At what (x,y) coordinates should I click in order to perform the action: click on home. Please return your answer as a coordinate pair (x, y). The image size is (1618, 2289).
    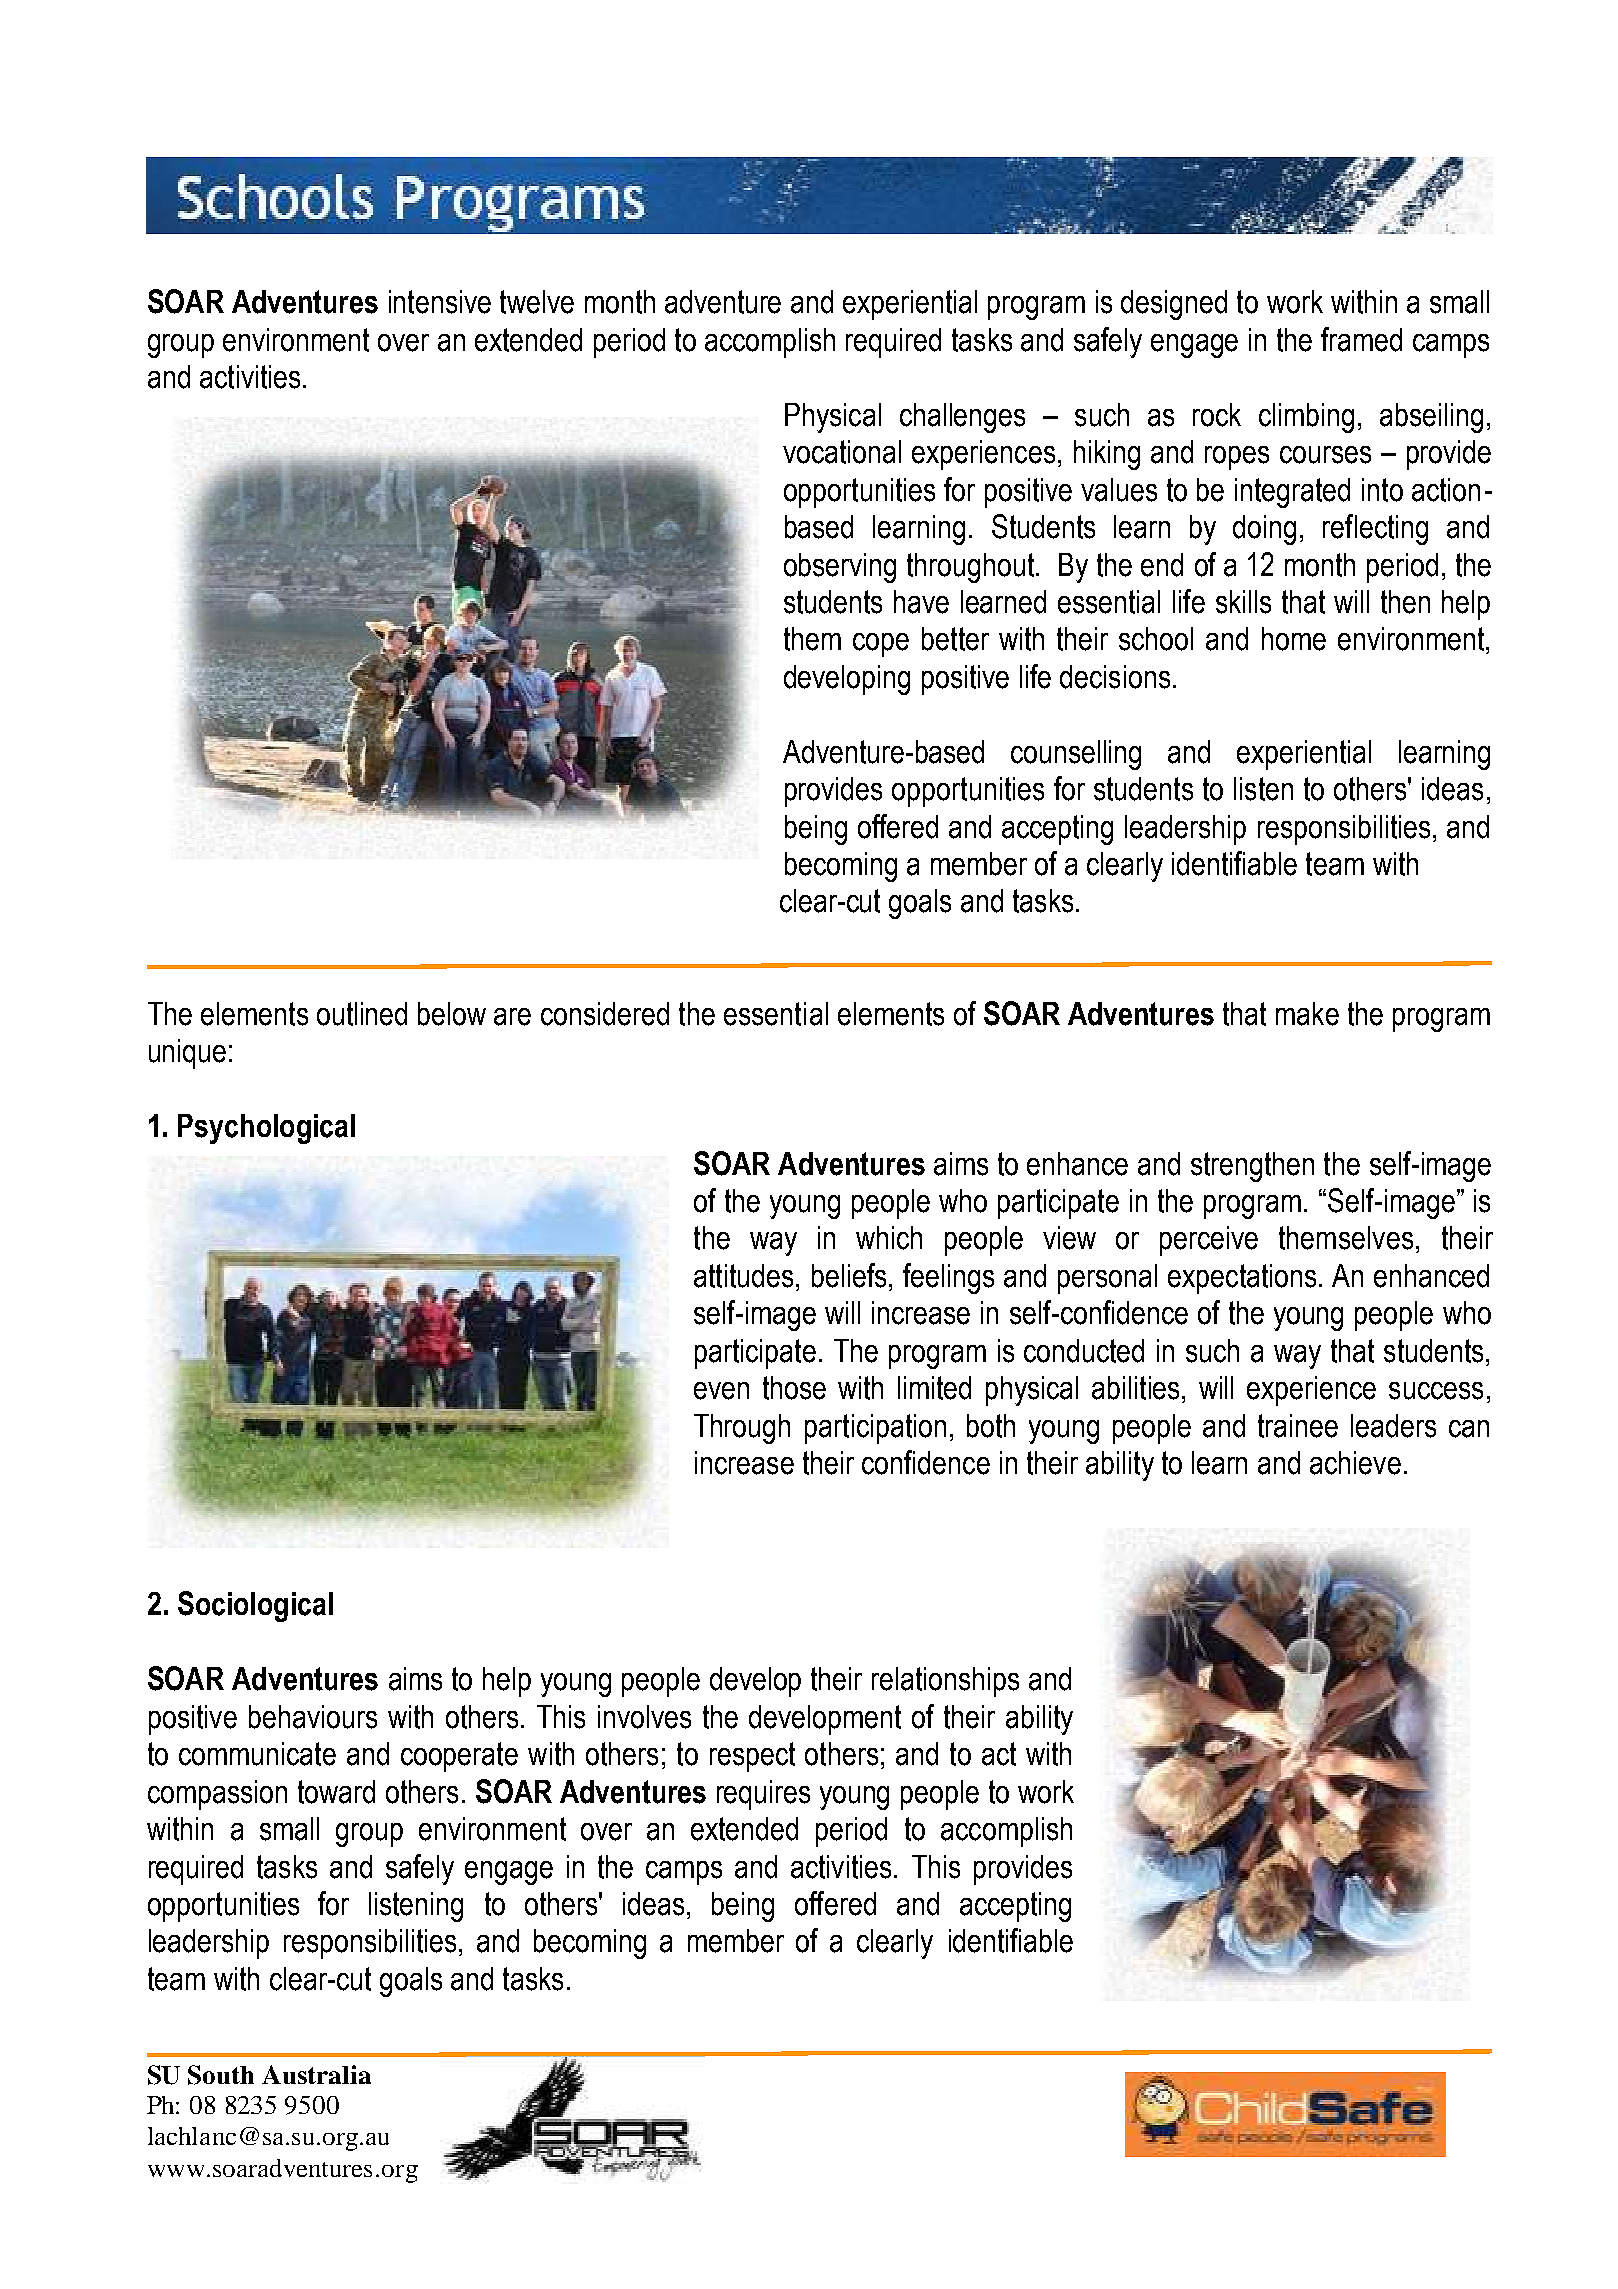
    Looking at the image, I should click on (1294, 639).
